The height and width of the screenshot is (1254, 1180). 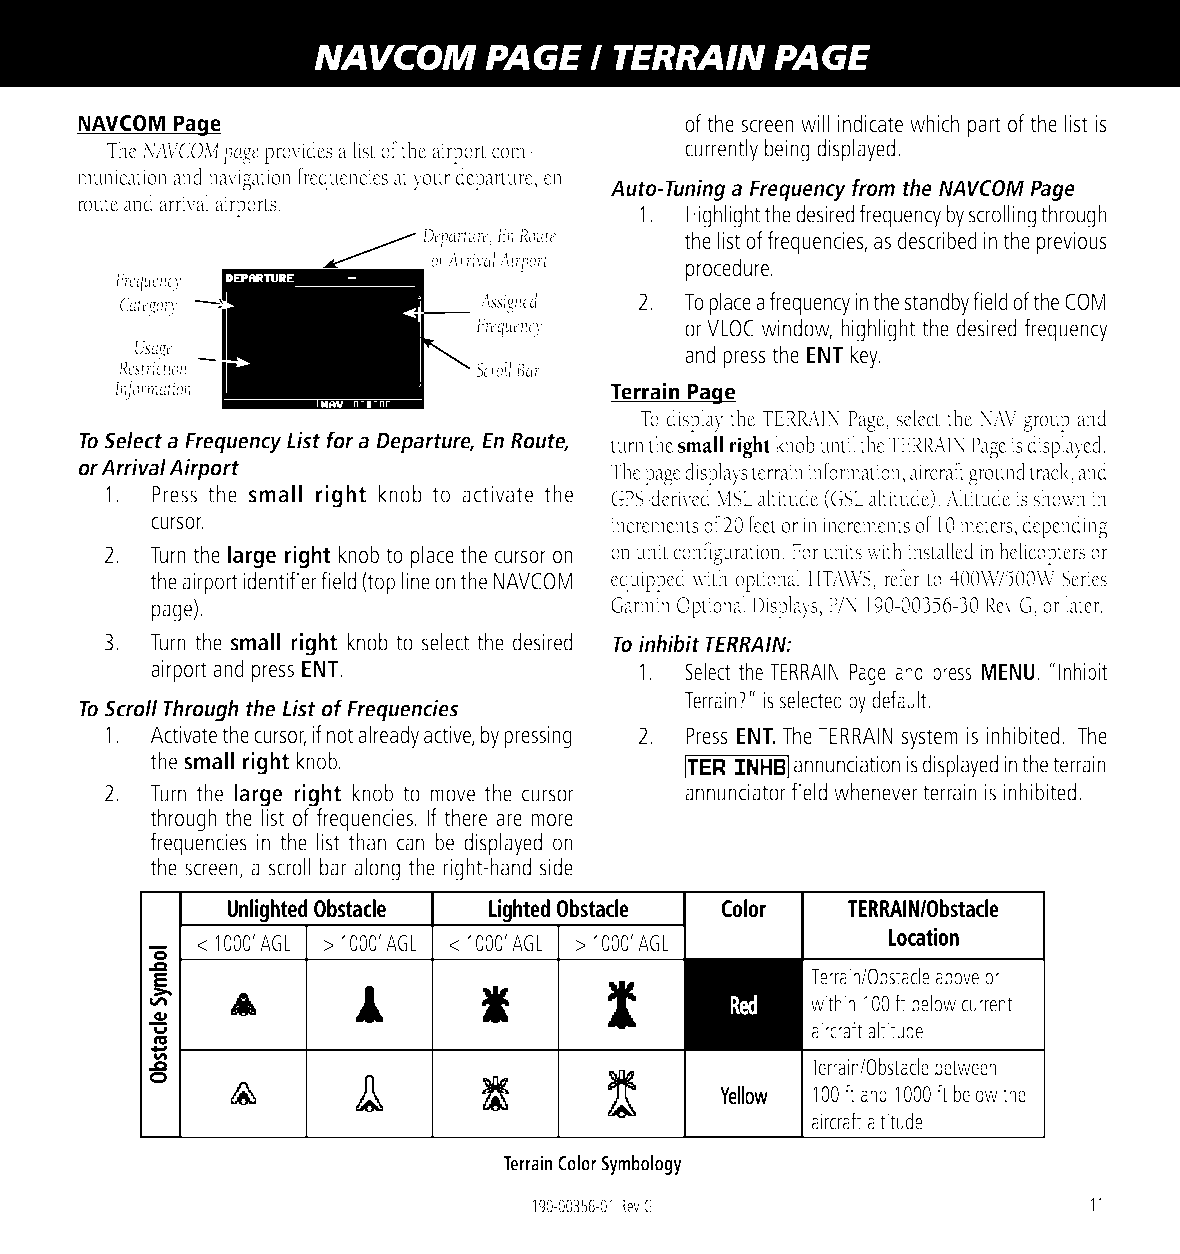 I want to click on Assigned, so click(x=509, y=303).
